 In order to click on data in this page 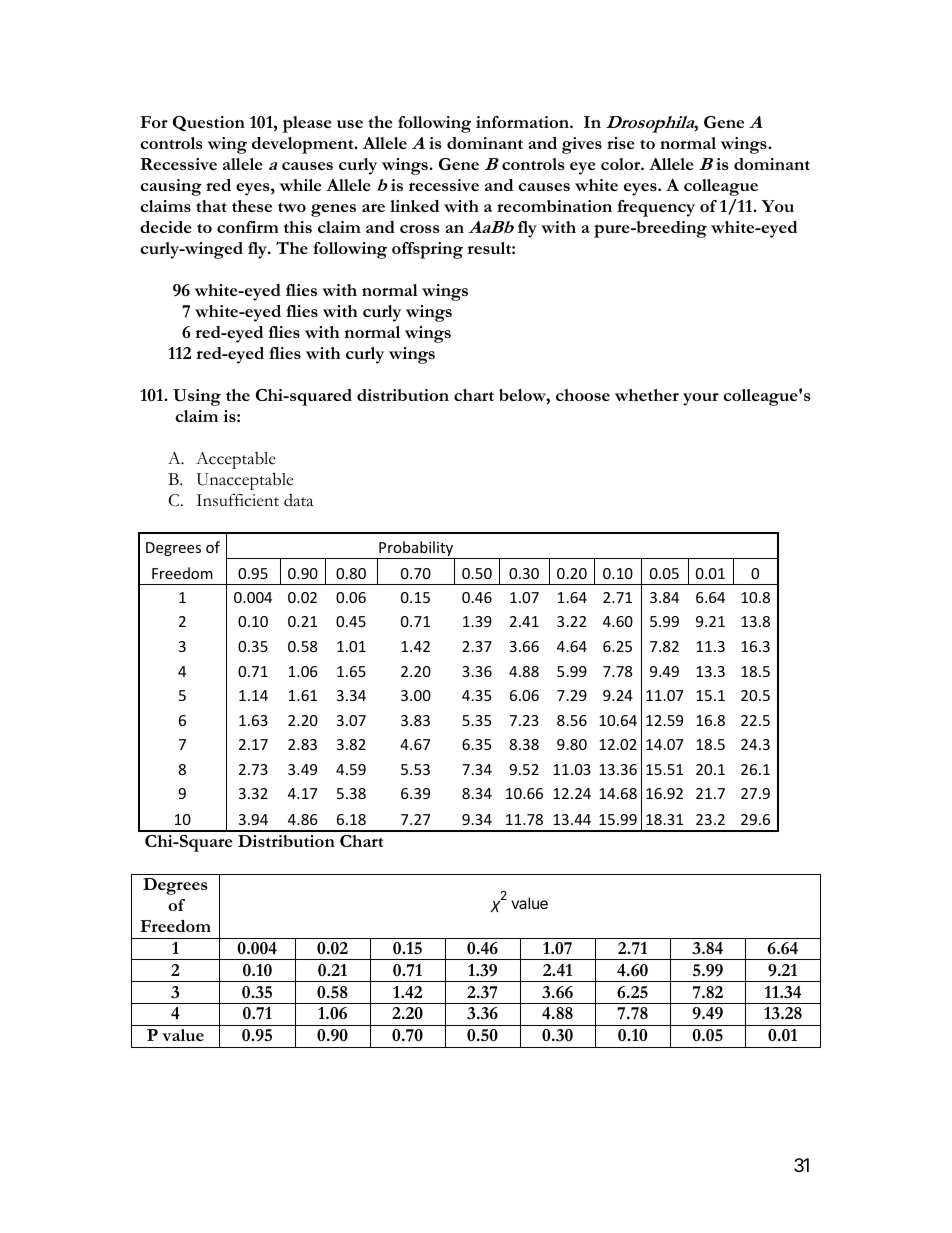, I will do `click(298, 500)`.
